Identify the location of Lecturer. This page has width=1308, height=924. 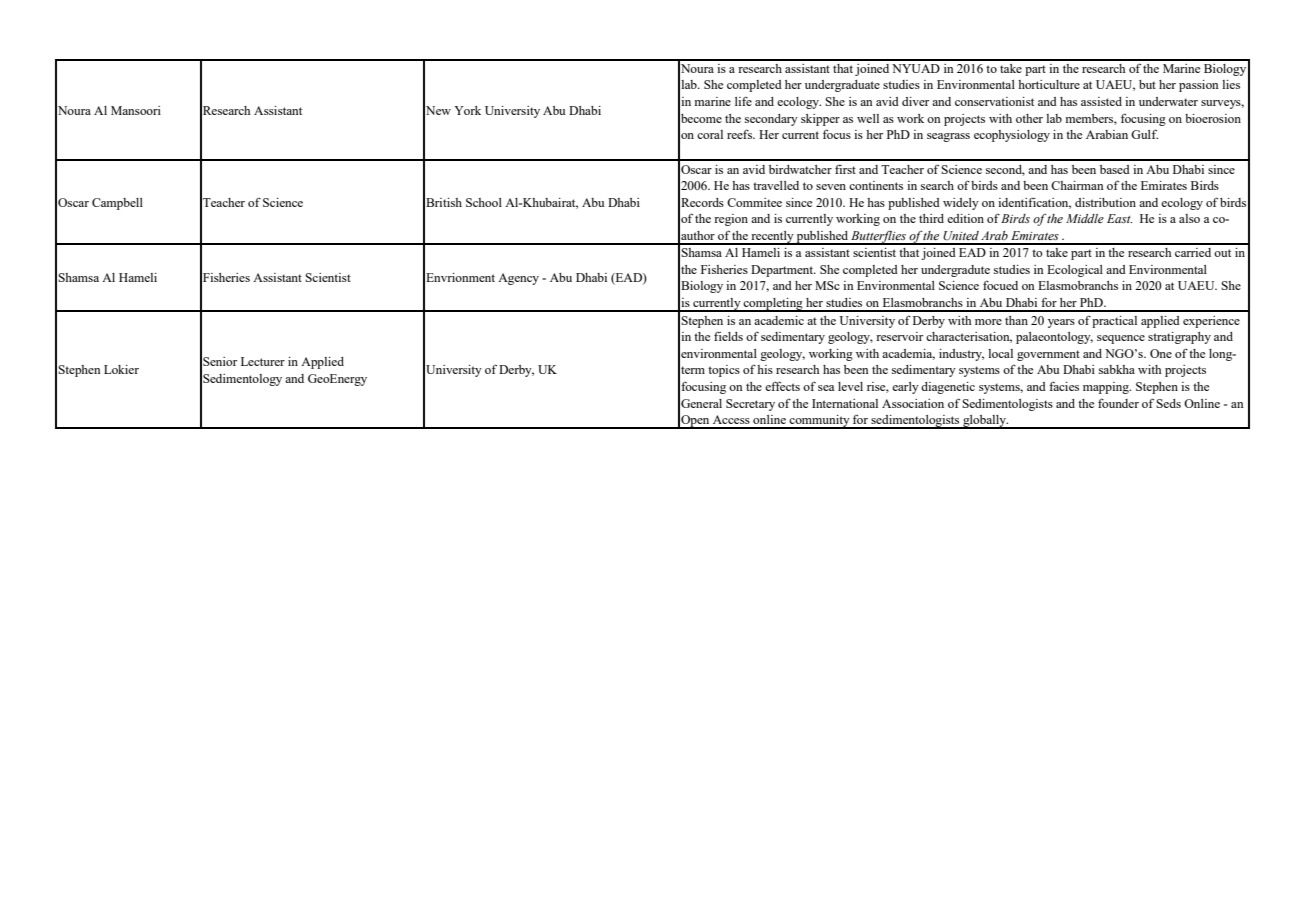
(263, 361).
